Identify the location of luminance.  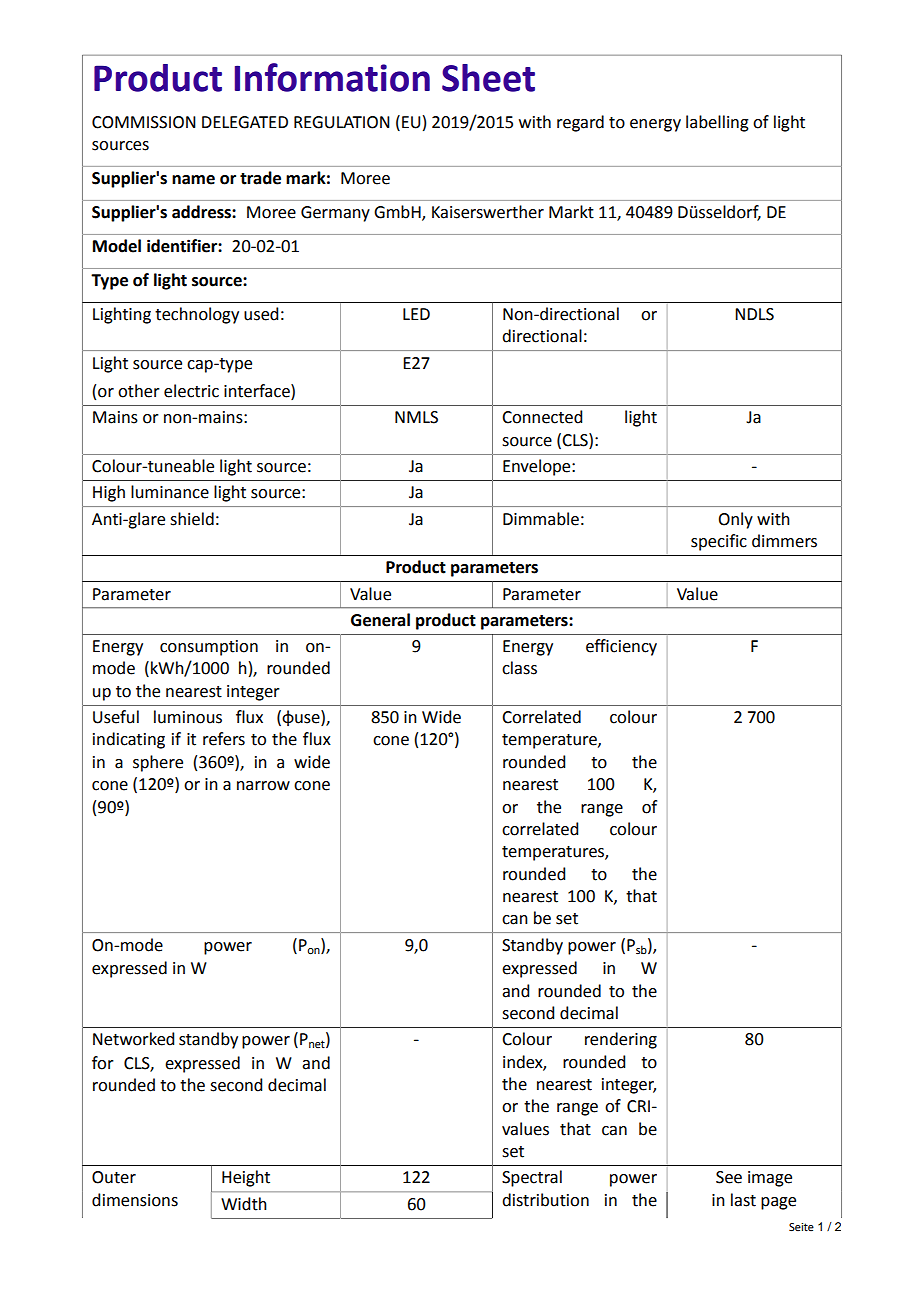
(170, 492).
